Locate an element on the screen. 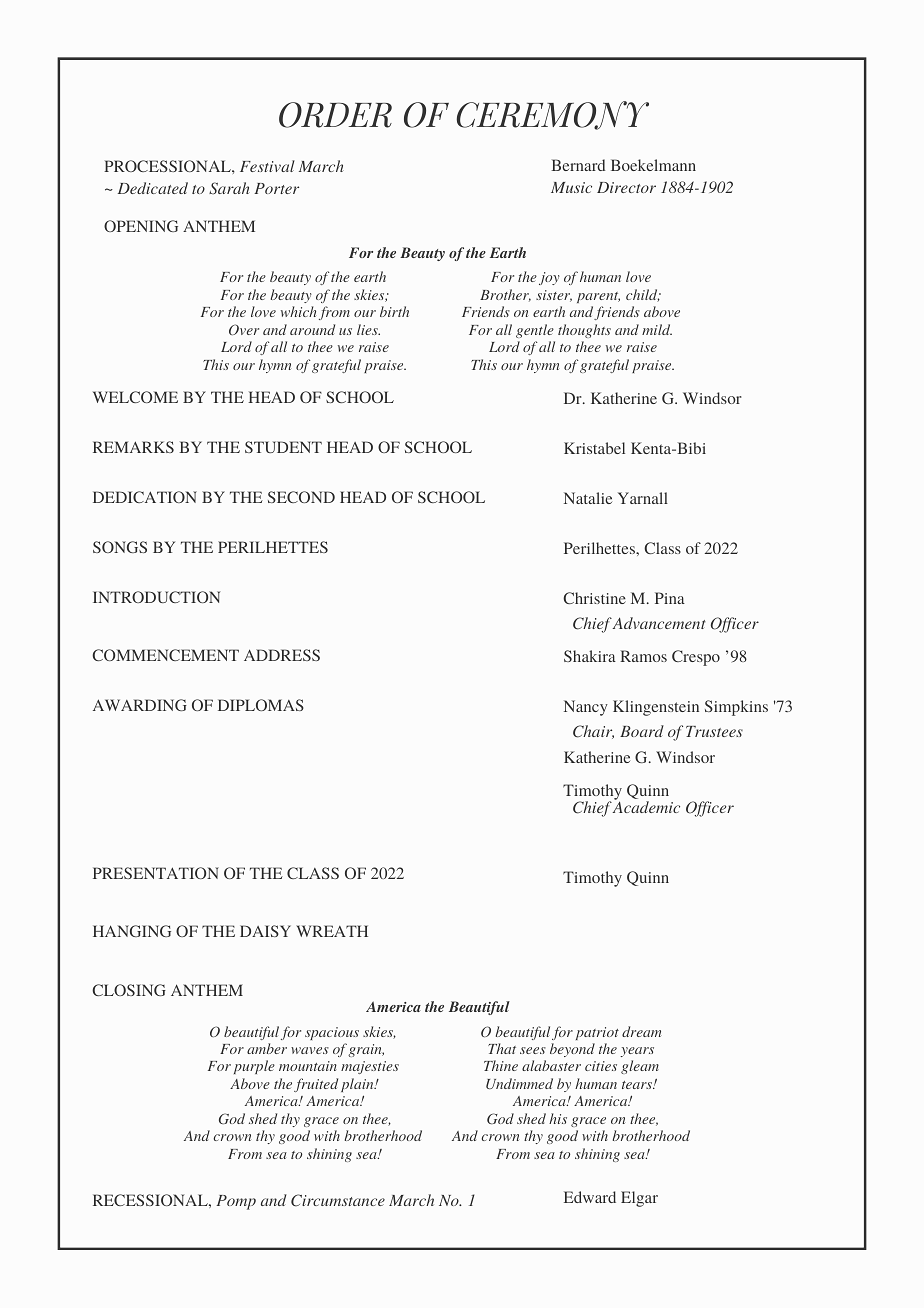  DEDICATION is located at coordinates (145, 497).
